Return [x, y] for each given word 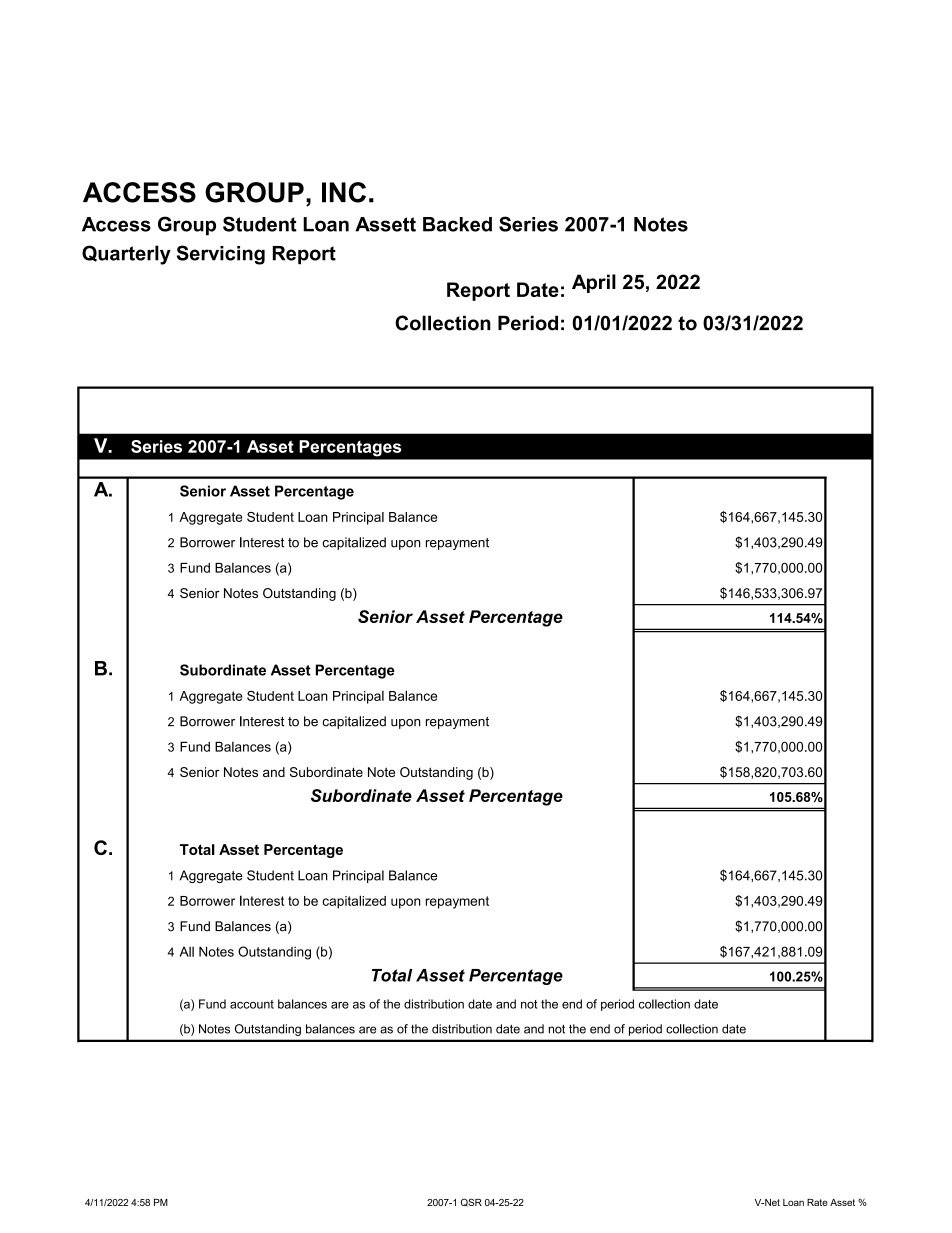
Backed [457, 224]
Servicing [221, 255]
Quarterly [126, 255]
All [187, 951]
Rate [817, 1202]
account [252, 1004]
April [594, 283]
